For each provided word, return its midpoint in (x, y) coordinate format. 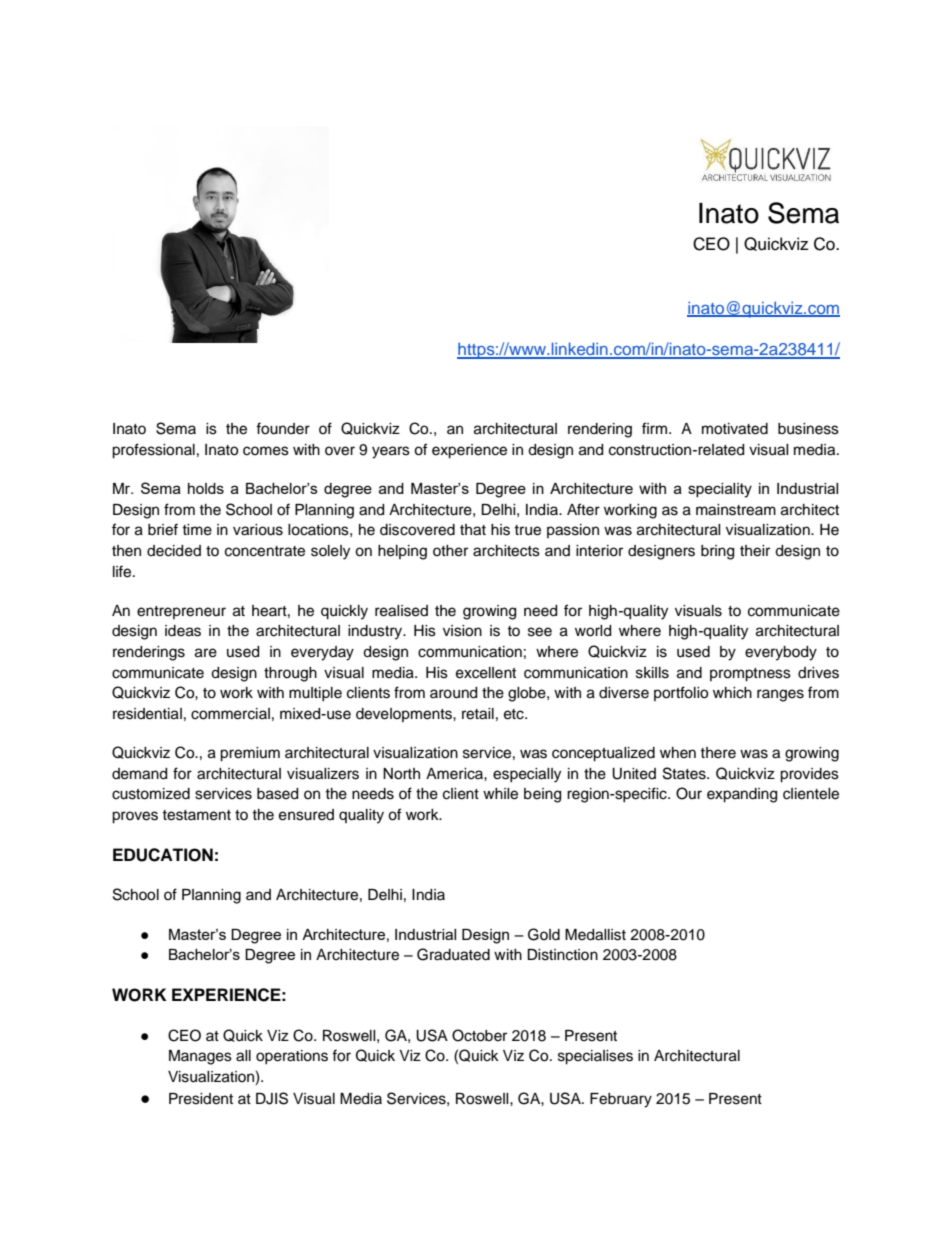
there (718, 753)
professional (153, 451)
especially (527, 775)
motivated (735, 429)
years (391, 452)
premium (250, 754)
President (201, 1099)
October (479, 1035)
